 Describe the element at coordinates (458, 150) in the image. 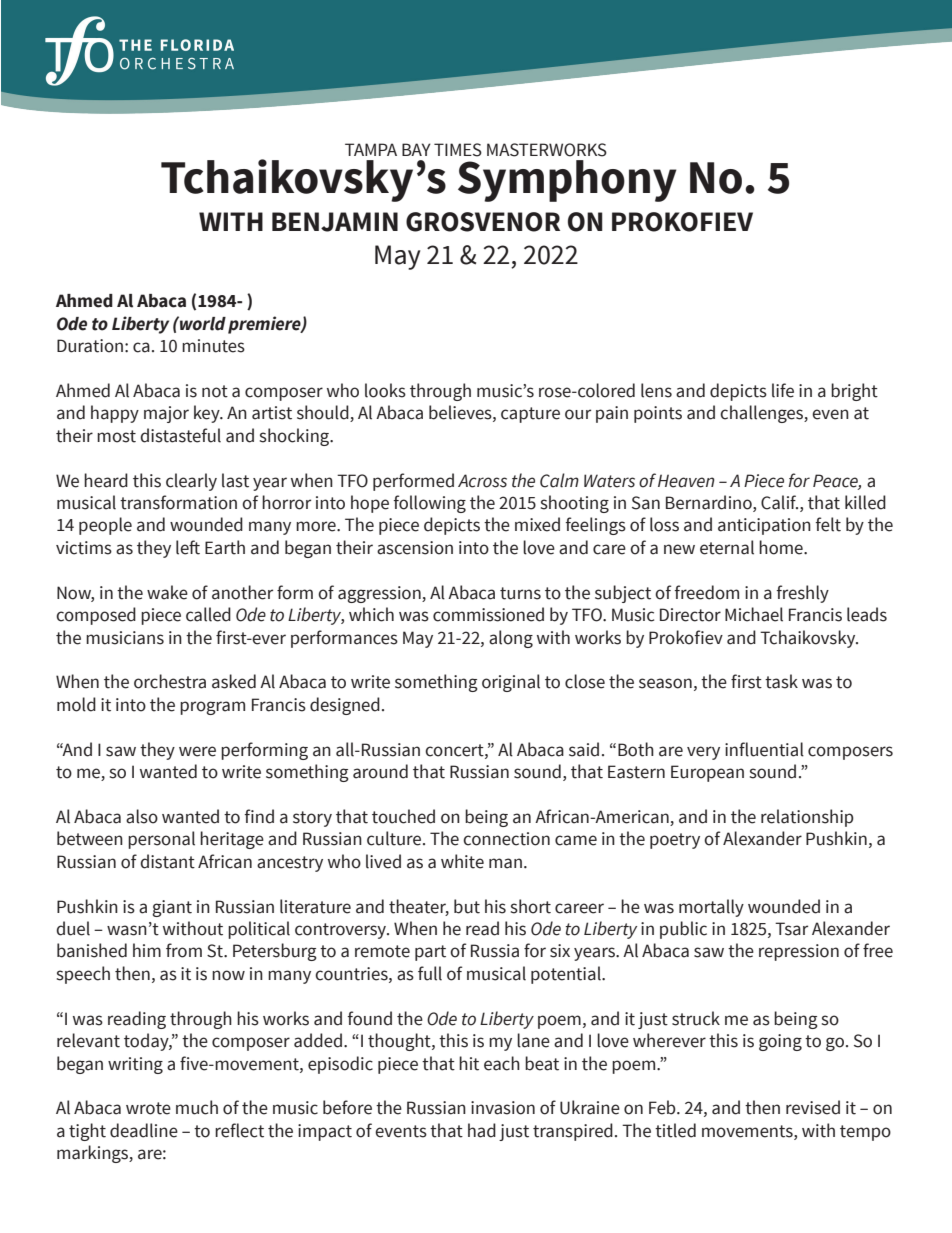

I see `TIMES` at that location.
